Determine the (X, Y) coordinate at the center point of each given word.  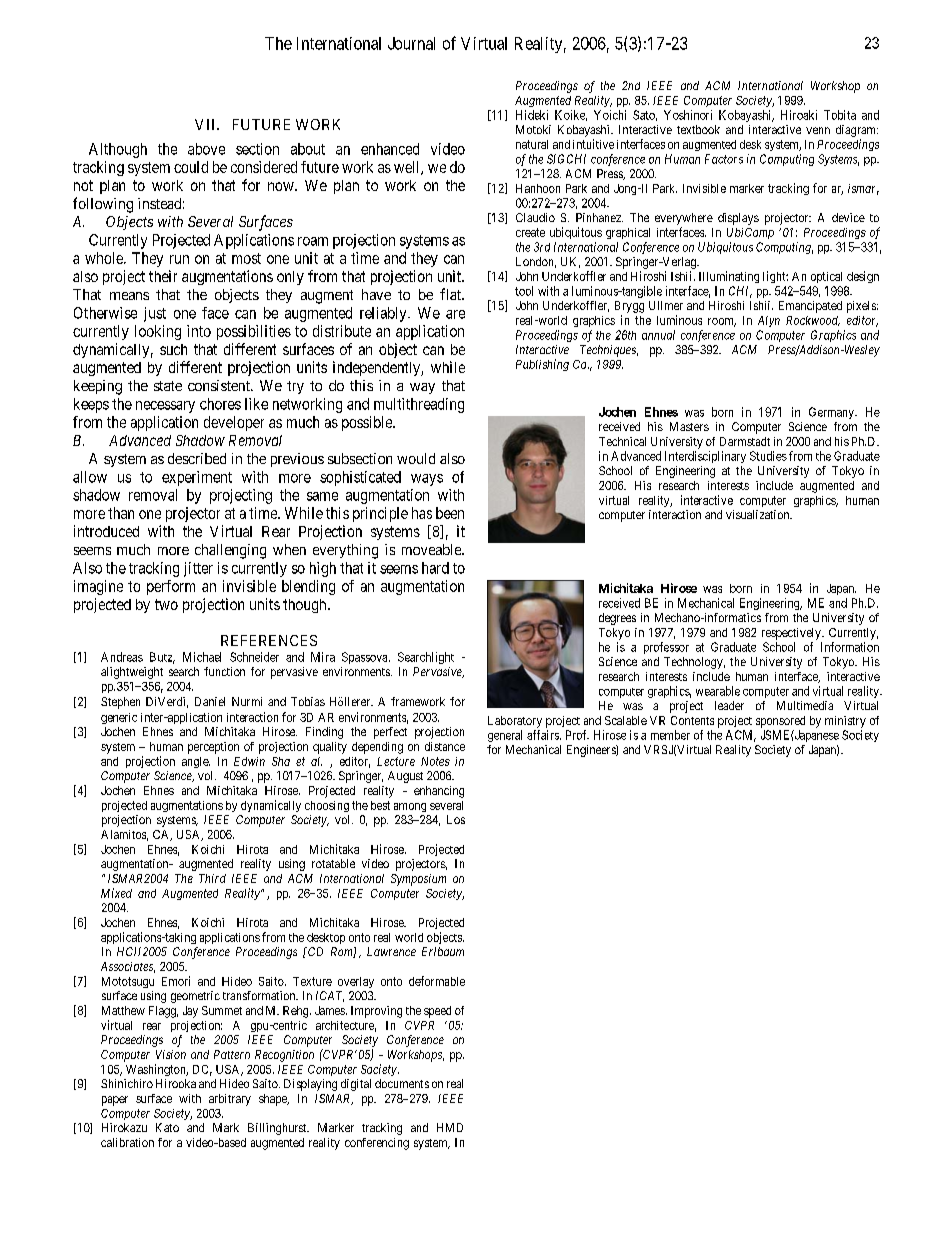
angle (196, 762)
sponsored (780, 722)
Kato (167, 1127)
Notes (435, 761)
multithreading (419, 405)
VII (206, 124)
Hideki (532, 115)
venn (818, 130)
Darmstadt (745, 441)
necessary (165, 407)
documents (402, 1083)
